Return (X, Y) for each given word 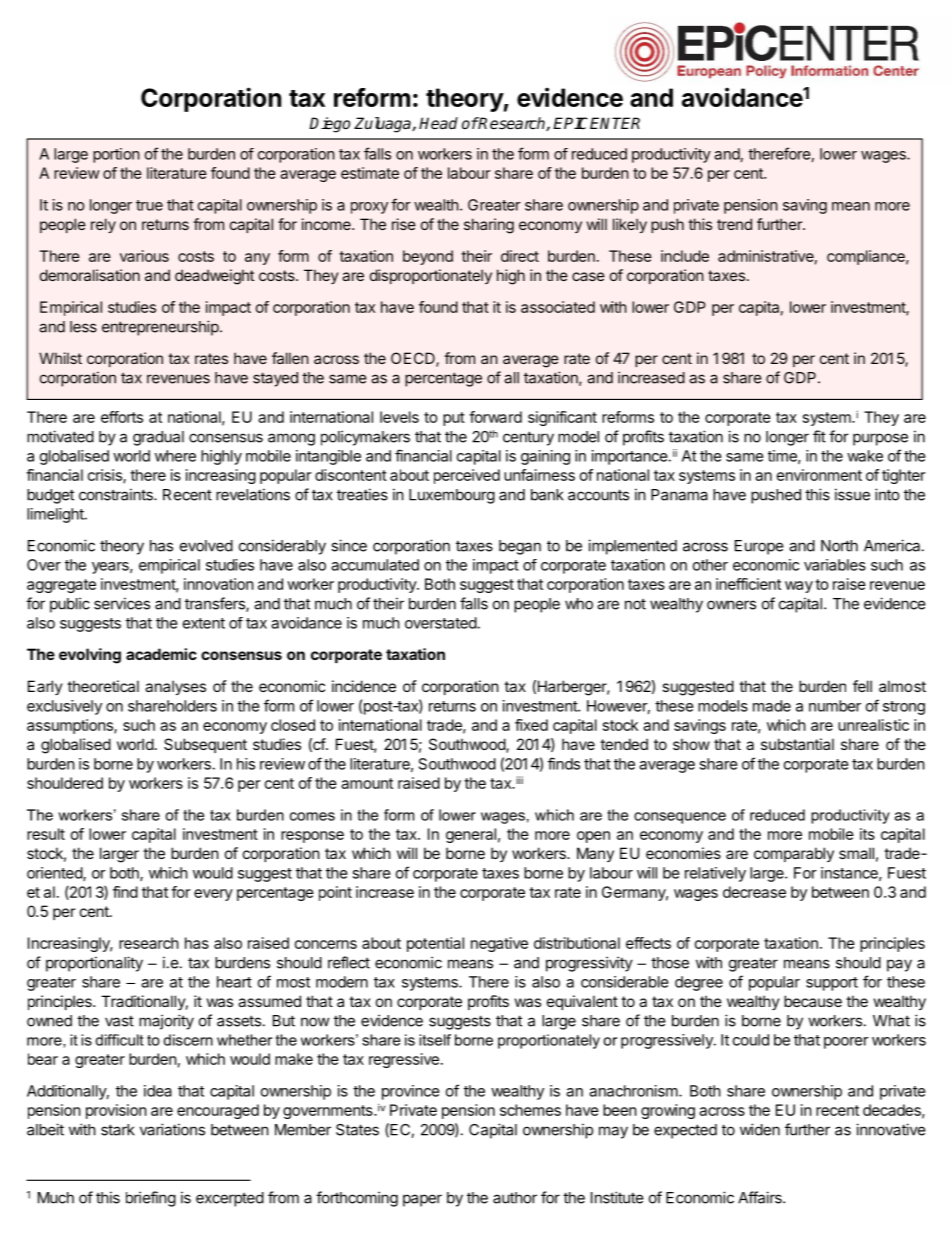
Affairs (761, 1197)
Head (438, 123)
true (149, 205)
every (213, 895)
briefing (151, 1199)
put (454, 419)
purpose (880, 439)
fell (862, 686)
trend (734, 224)
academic (161, 654)
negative (499, 944)
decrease (754, 892)
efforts (122, 417)
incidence (364, 686)
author (515, 1198)
